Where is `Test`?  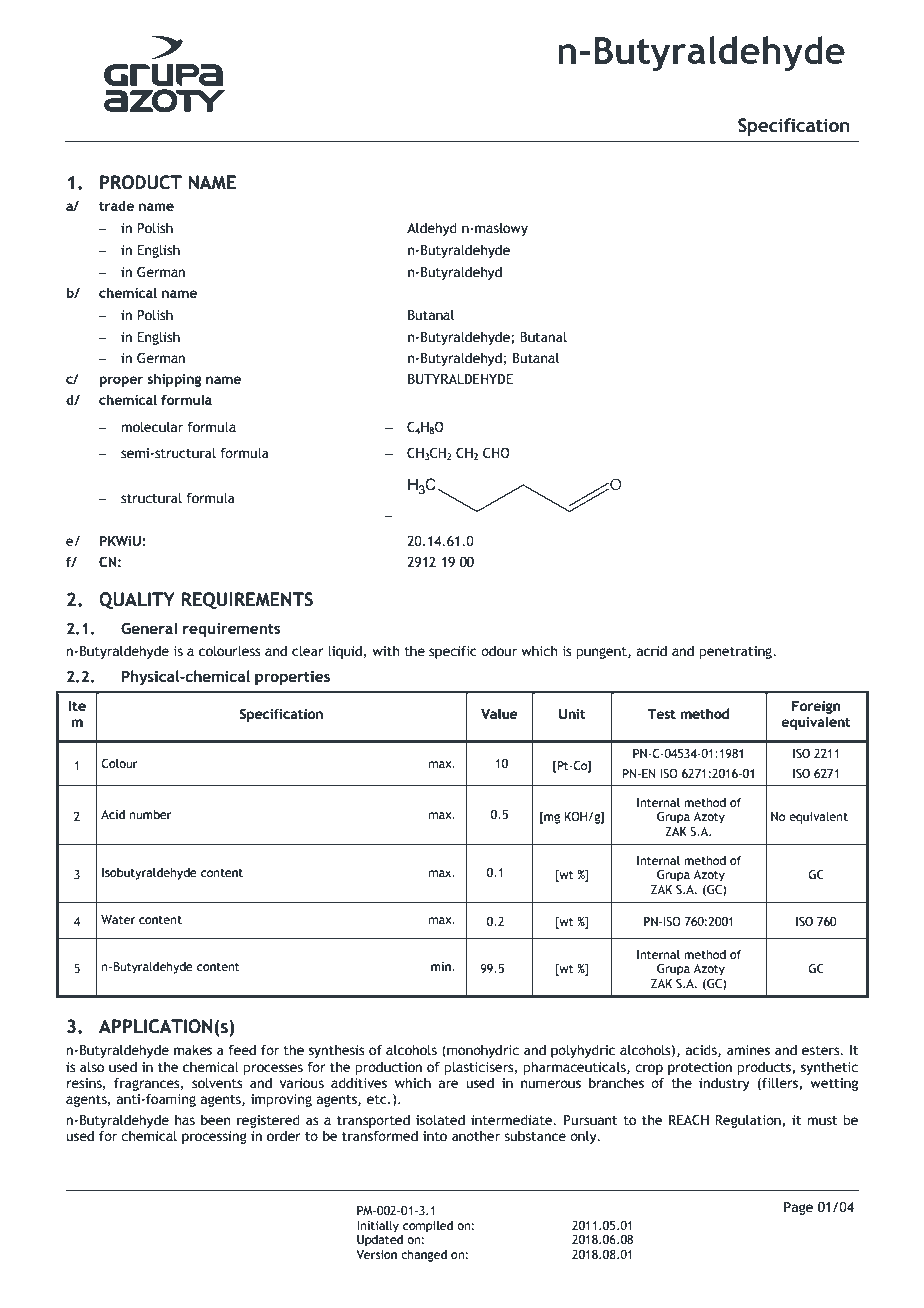 Test is located at coordinates (661, 714).
